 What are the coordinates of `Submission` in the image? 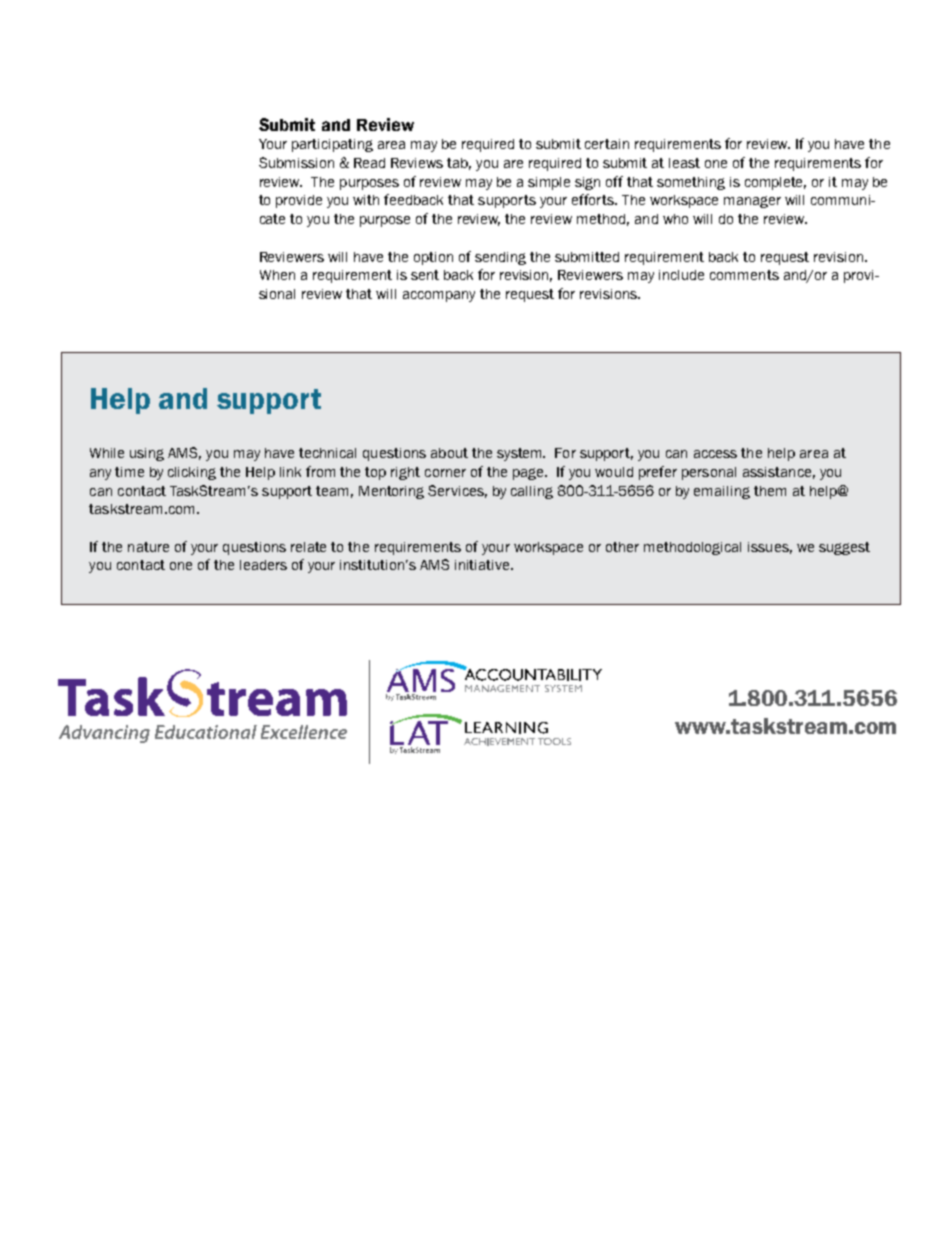 It's located at (296, 162).
